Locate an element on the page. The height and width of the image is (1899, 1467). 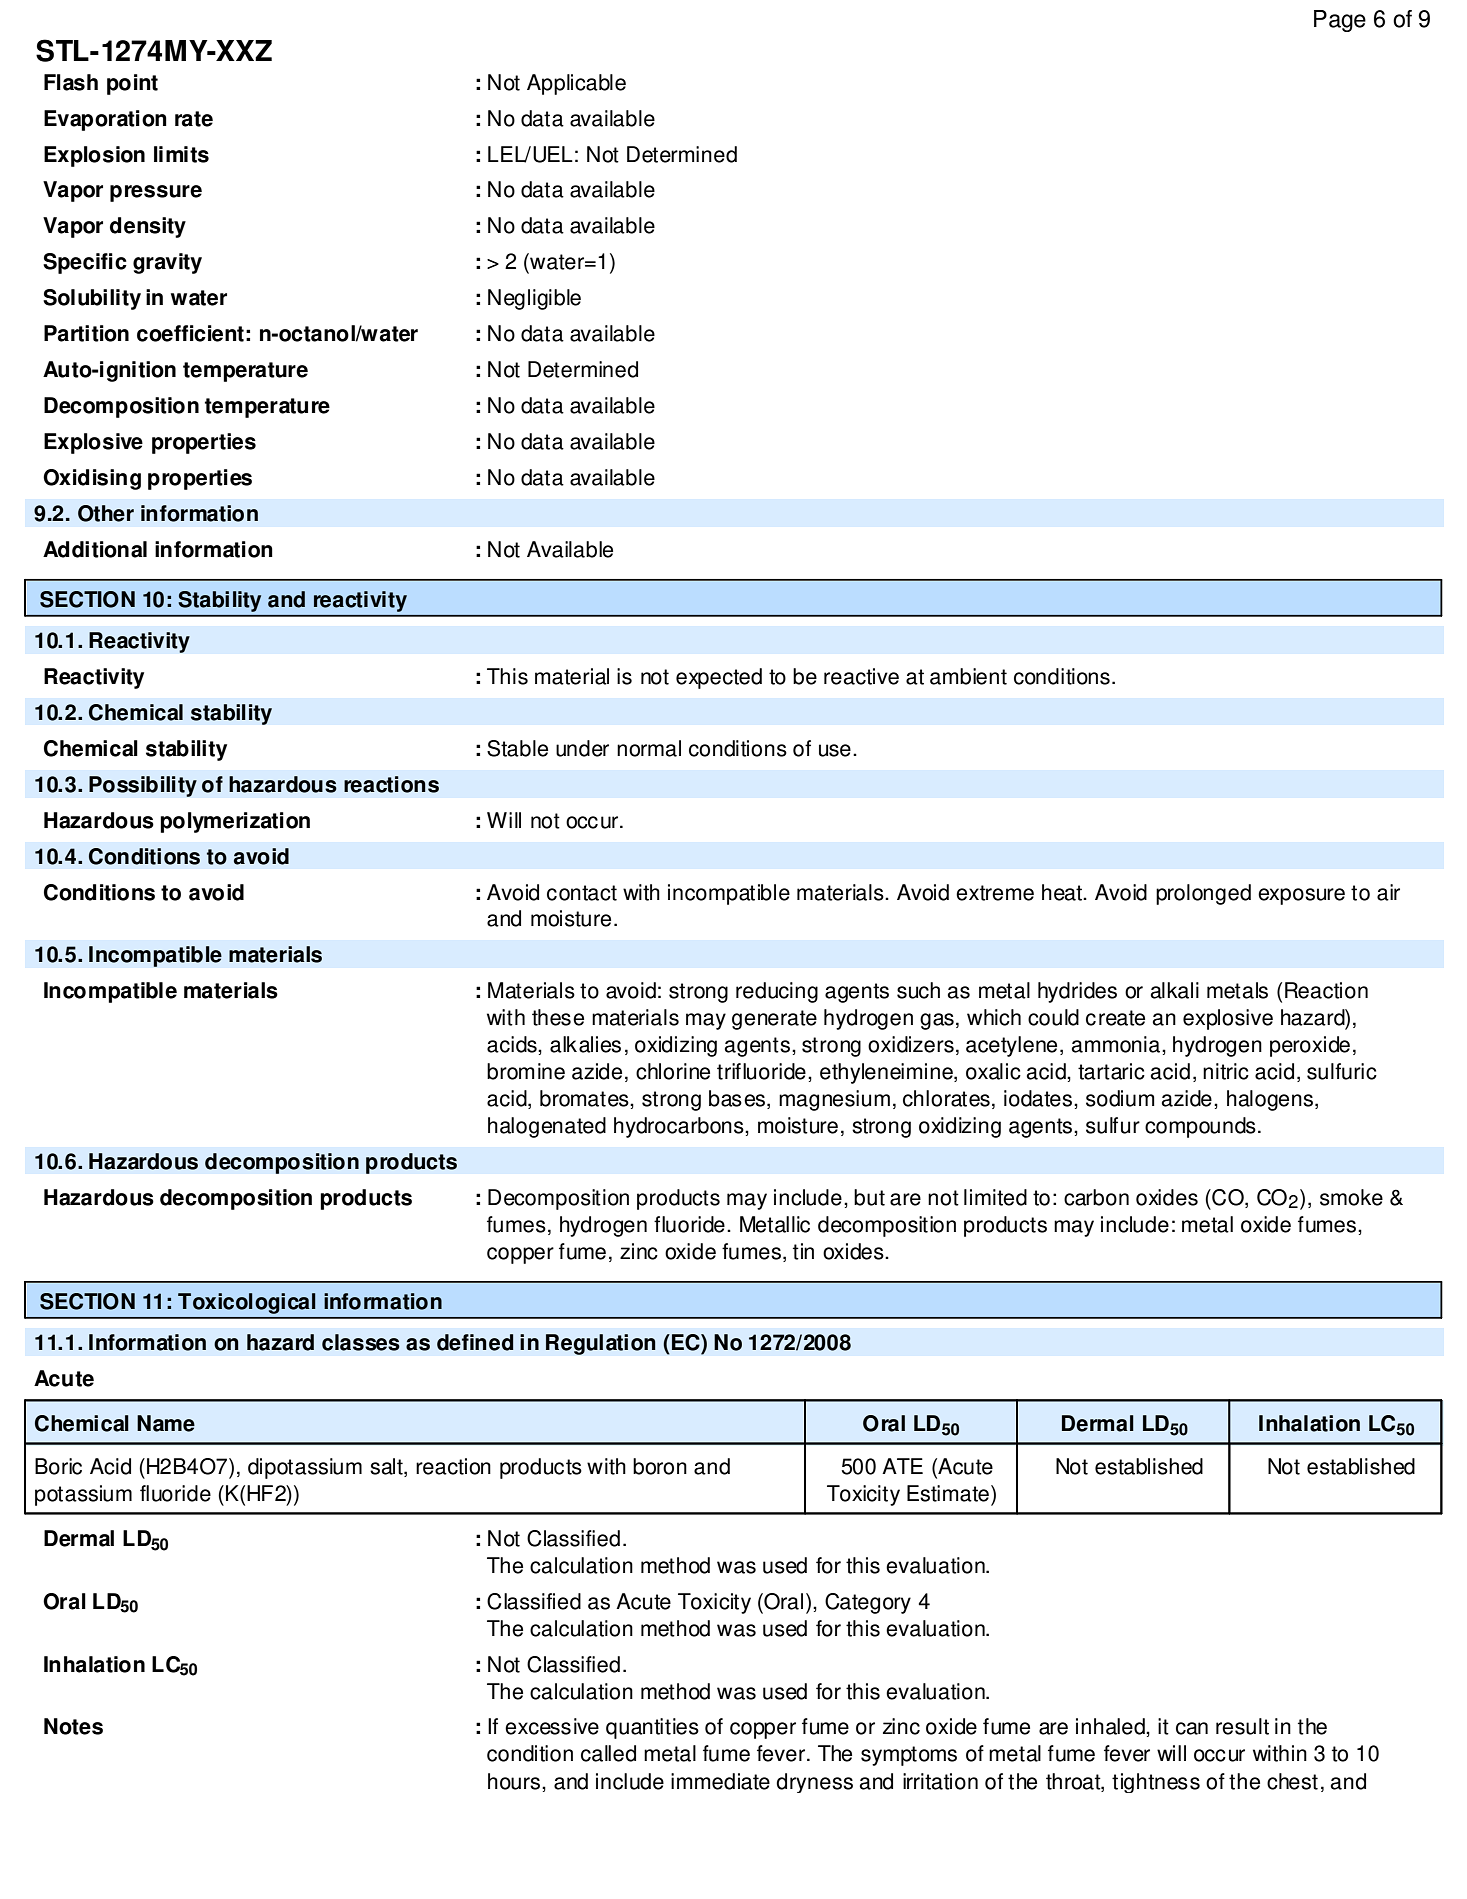
Notes is located at coordinates (73, 1726).
